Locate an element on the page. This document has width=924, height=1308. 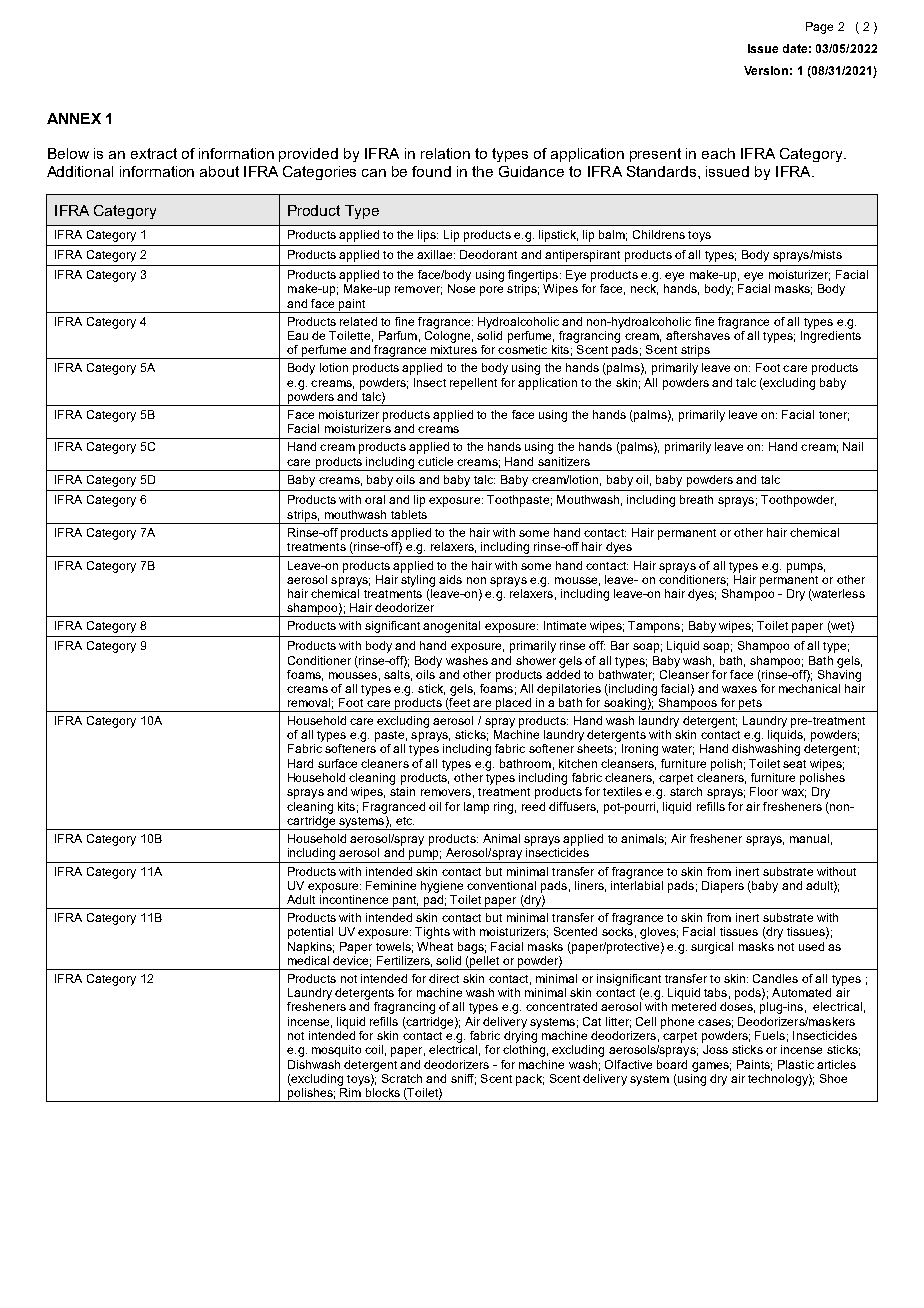
relation is located at coordinates (445, 153).
